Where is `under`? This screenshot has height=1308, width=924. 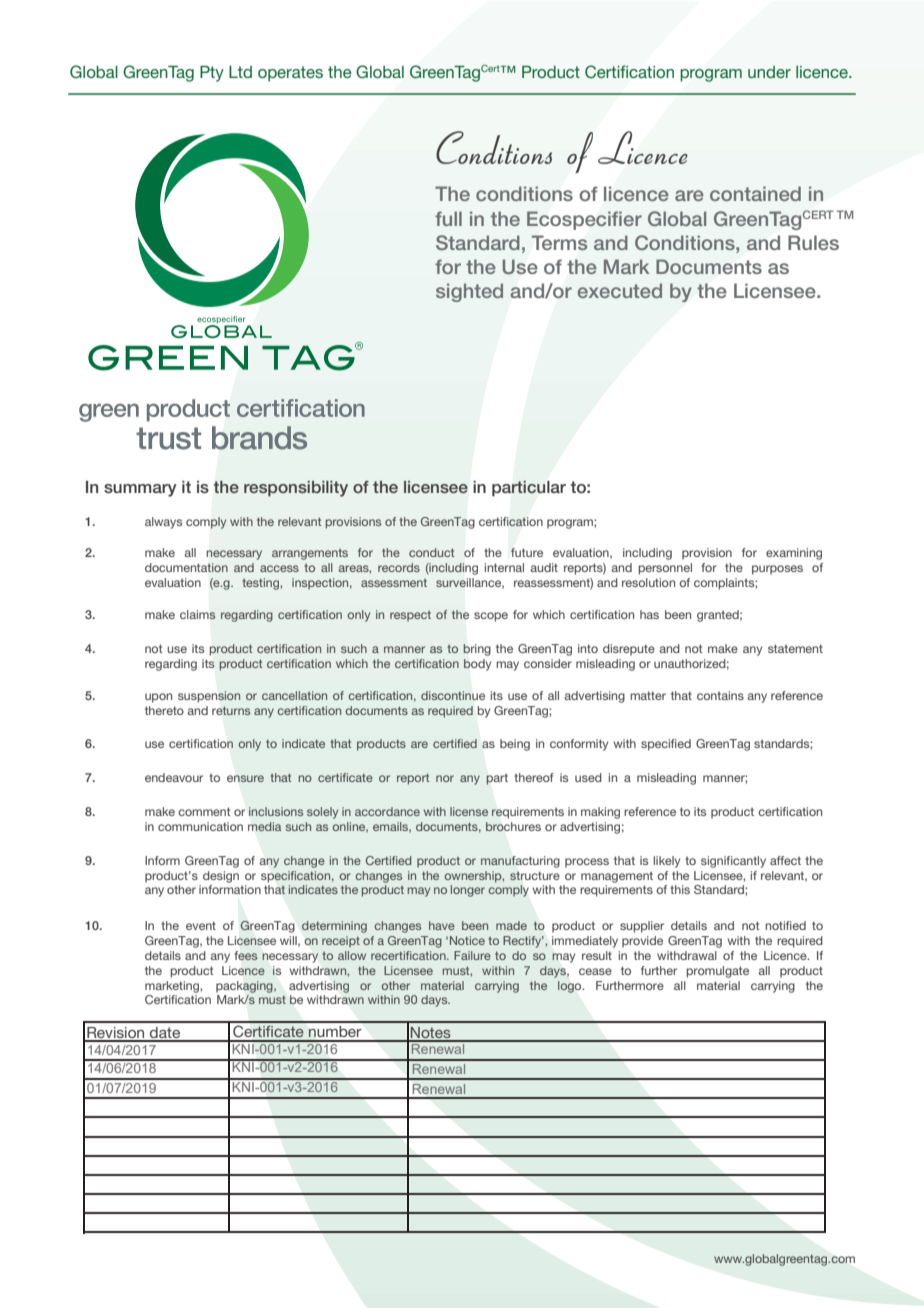
under is located at coordinates (769, 72).
